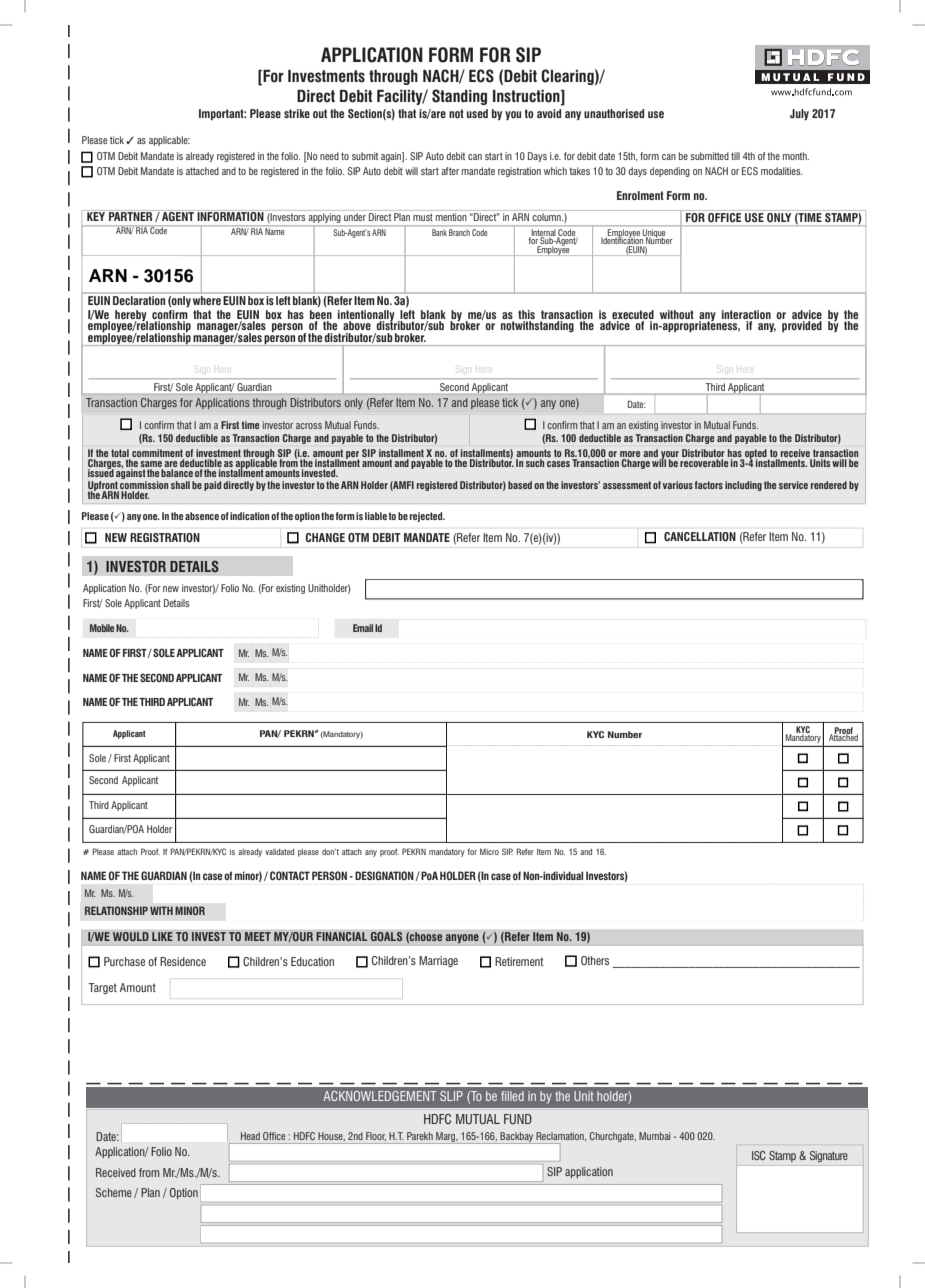  I want to click on CANCELLATION, so click(700, 536).
